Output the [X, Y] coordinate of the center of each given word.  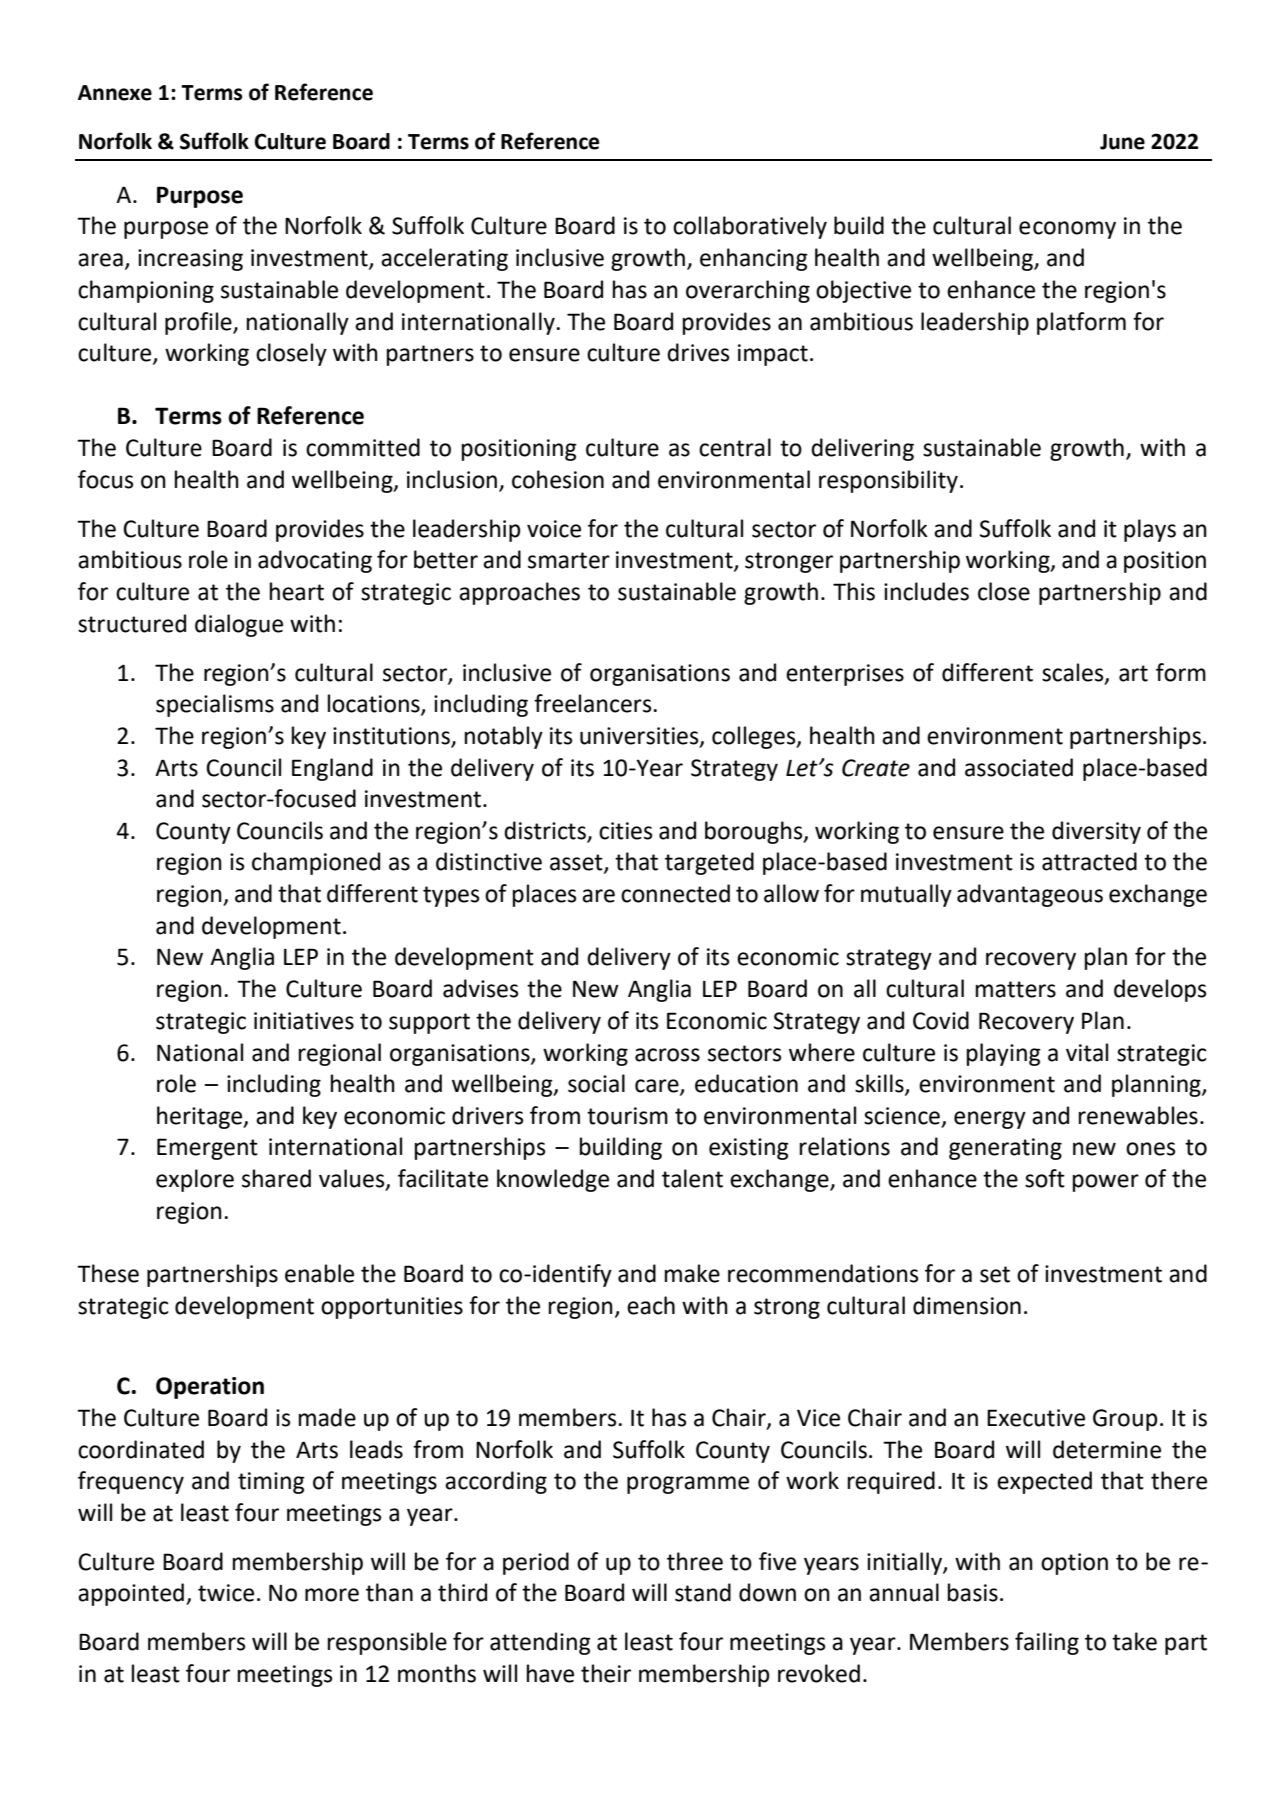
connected [675, 893]
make [692, 1273]
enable [319, 1273]
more [332, 1595]
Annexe [115, 93]
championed [316, 863]
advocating [315, 561]
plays [1150, 530]
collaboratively [750, 227]
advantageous [1030, 895]
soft [1045, 1178]
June [1122, 142]
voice [554, 529]
